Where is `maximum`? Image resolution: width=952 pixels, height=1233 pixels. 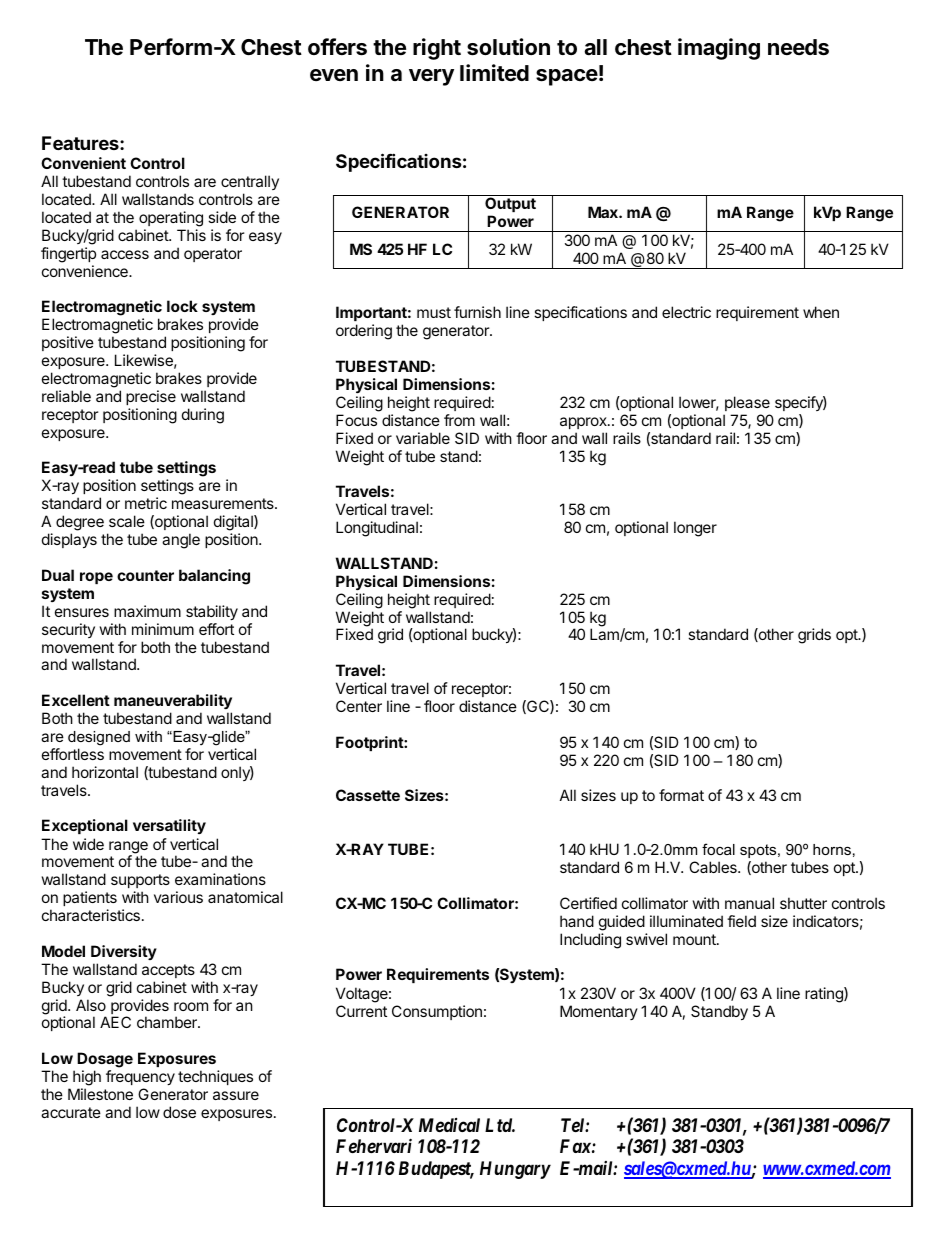 maximum is located at coordinates (147, 611).
